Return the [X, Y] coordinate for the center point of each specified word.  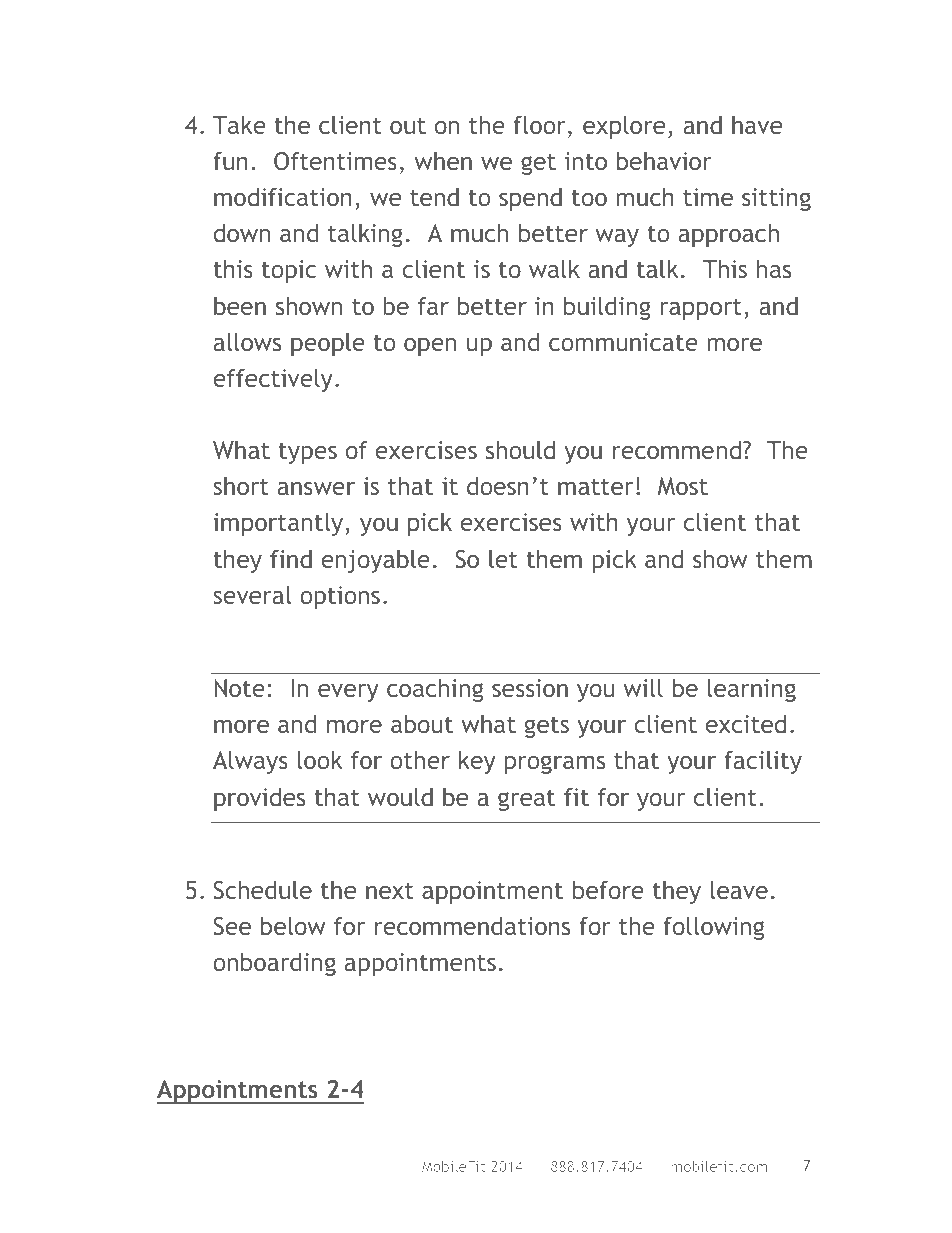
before [608, 889]
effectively [273, 380]
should [520, 449]
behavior [664, 160]
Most [683, 486]
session [530, 688]
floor [539, 124]
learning [752, 690]
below [293, 925]
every [348, 693]
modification [283, 196]
